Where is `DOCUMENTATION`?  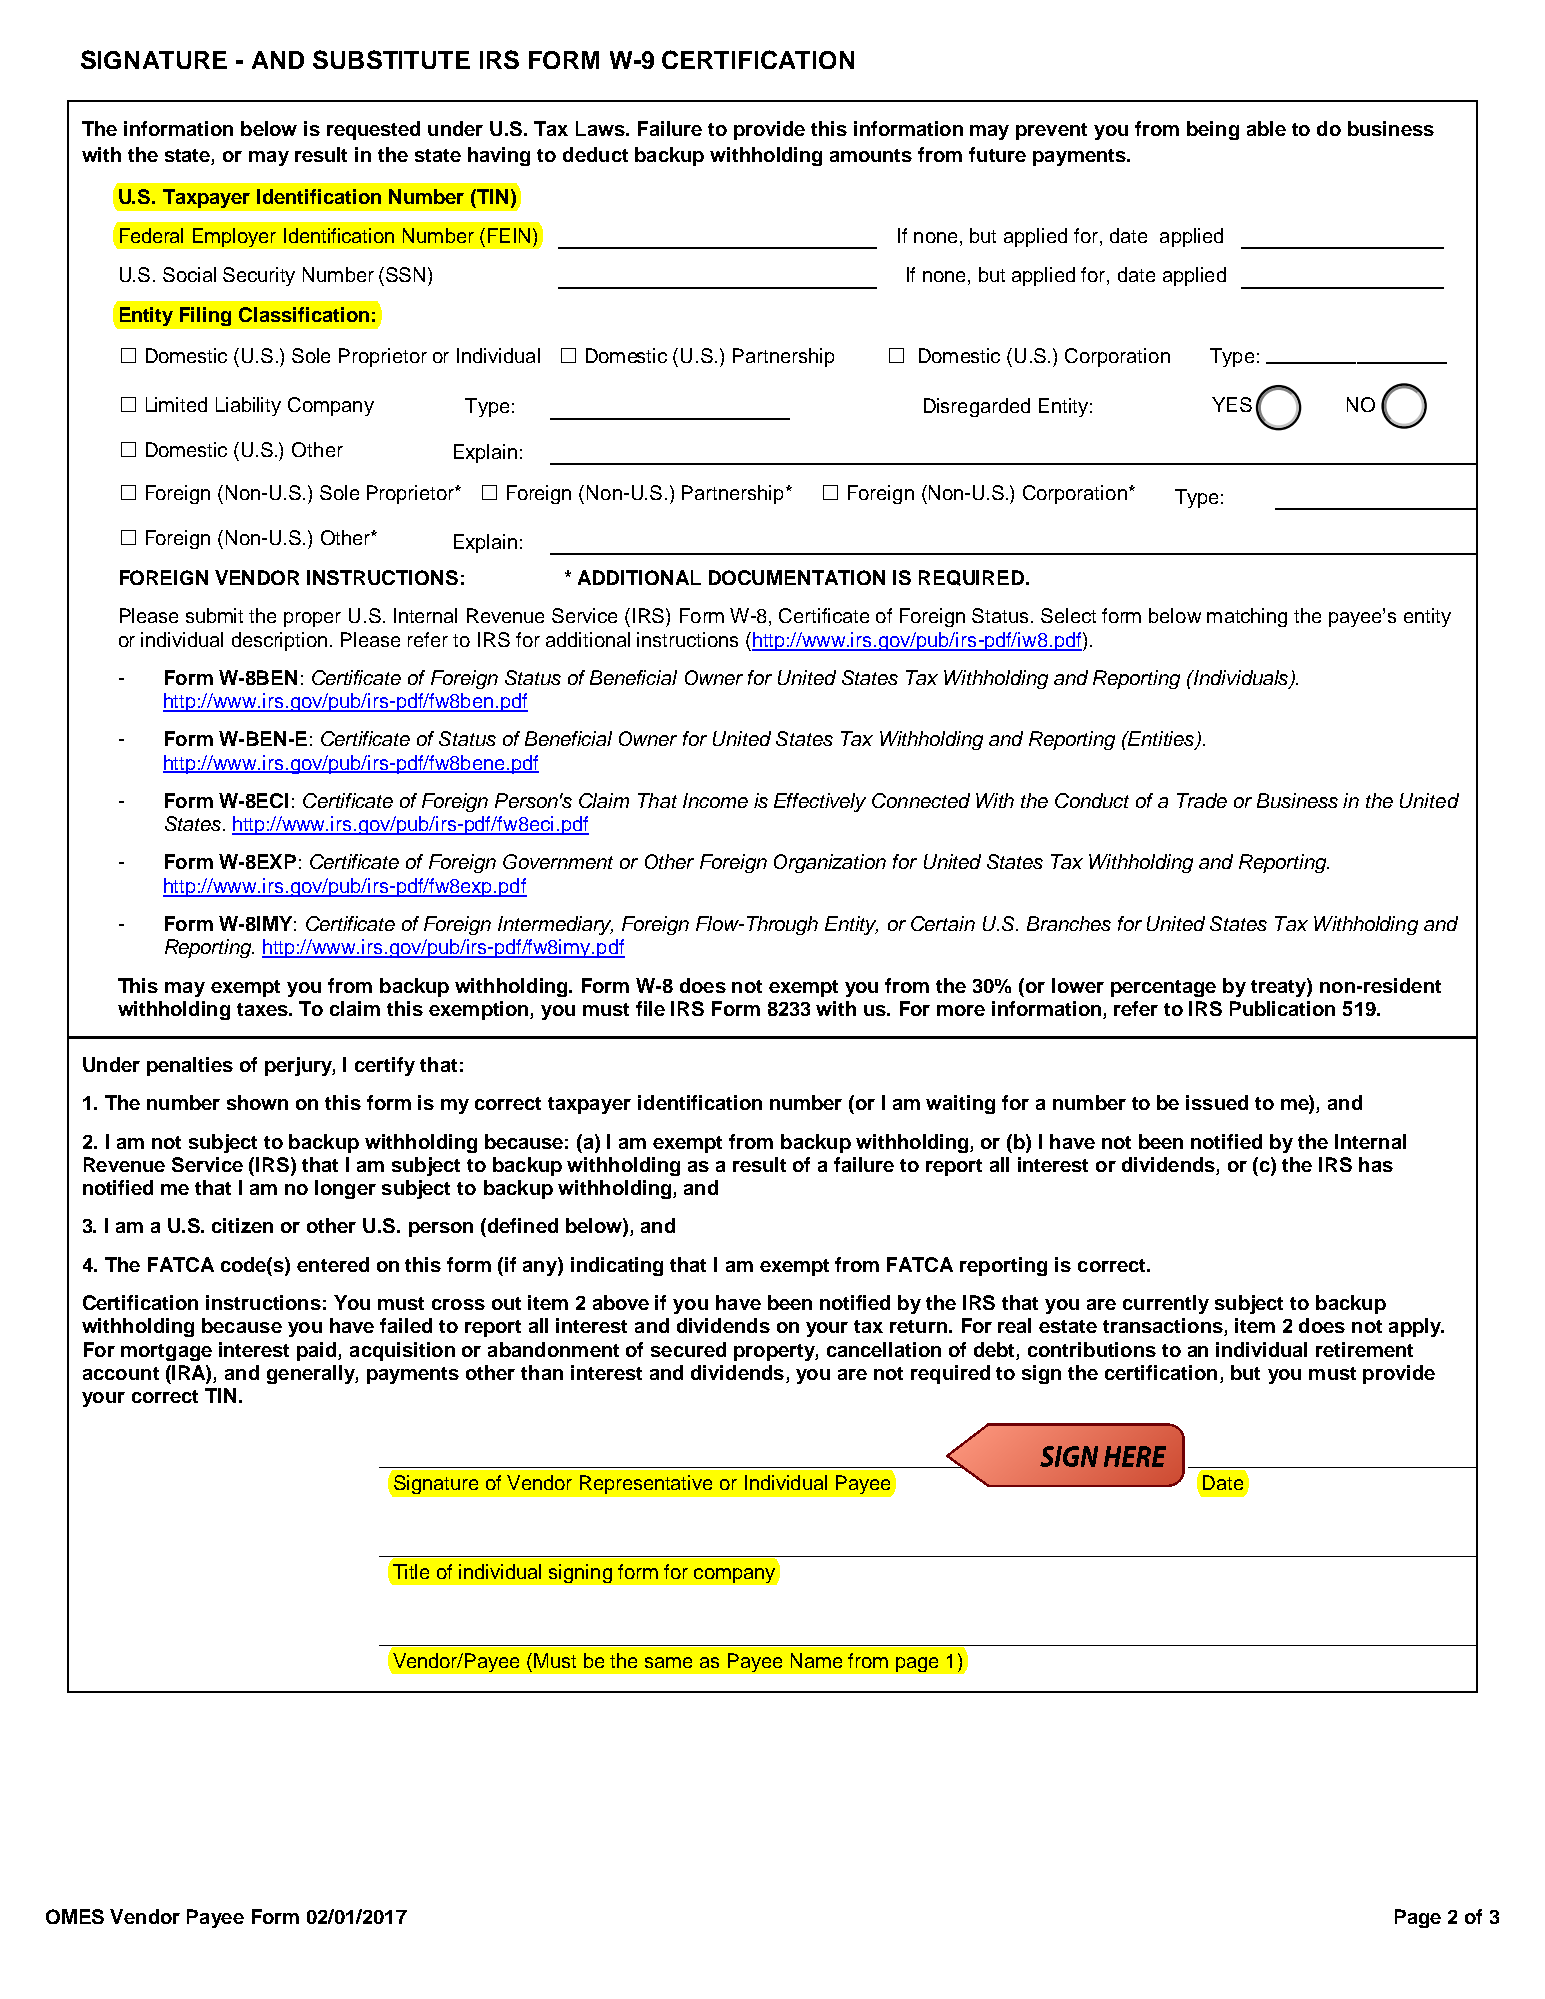
DOCUMENTATION is located at coordinates (797, 577).
